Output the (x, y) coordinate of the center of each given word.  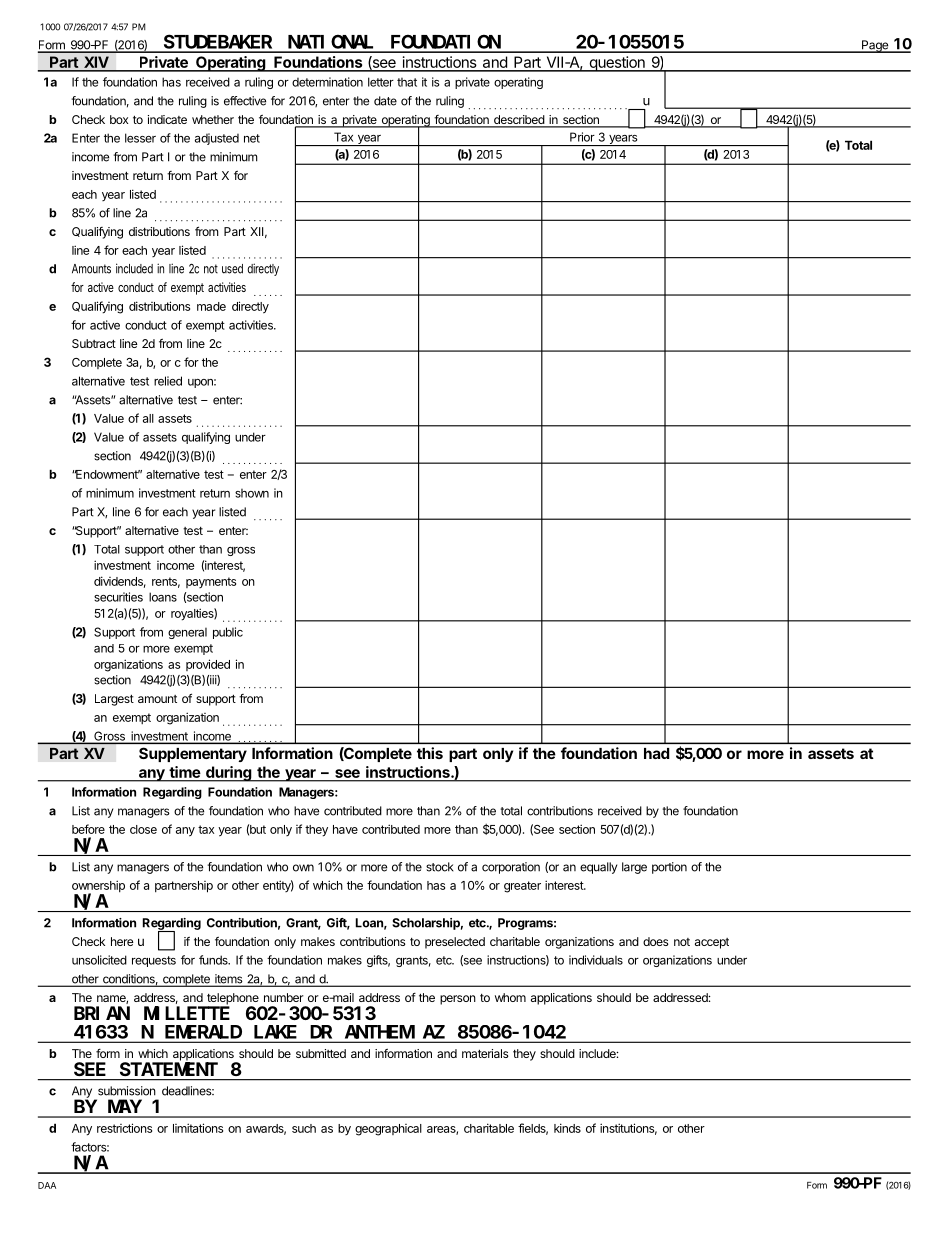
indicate (167, 119)
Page (875, 46)
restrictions (124, 1128)
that (407, 82)
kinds (567, 1128)
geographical (388, 1130)
